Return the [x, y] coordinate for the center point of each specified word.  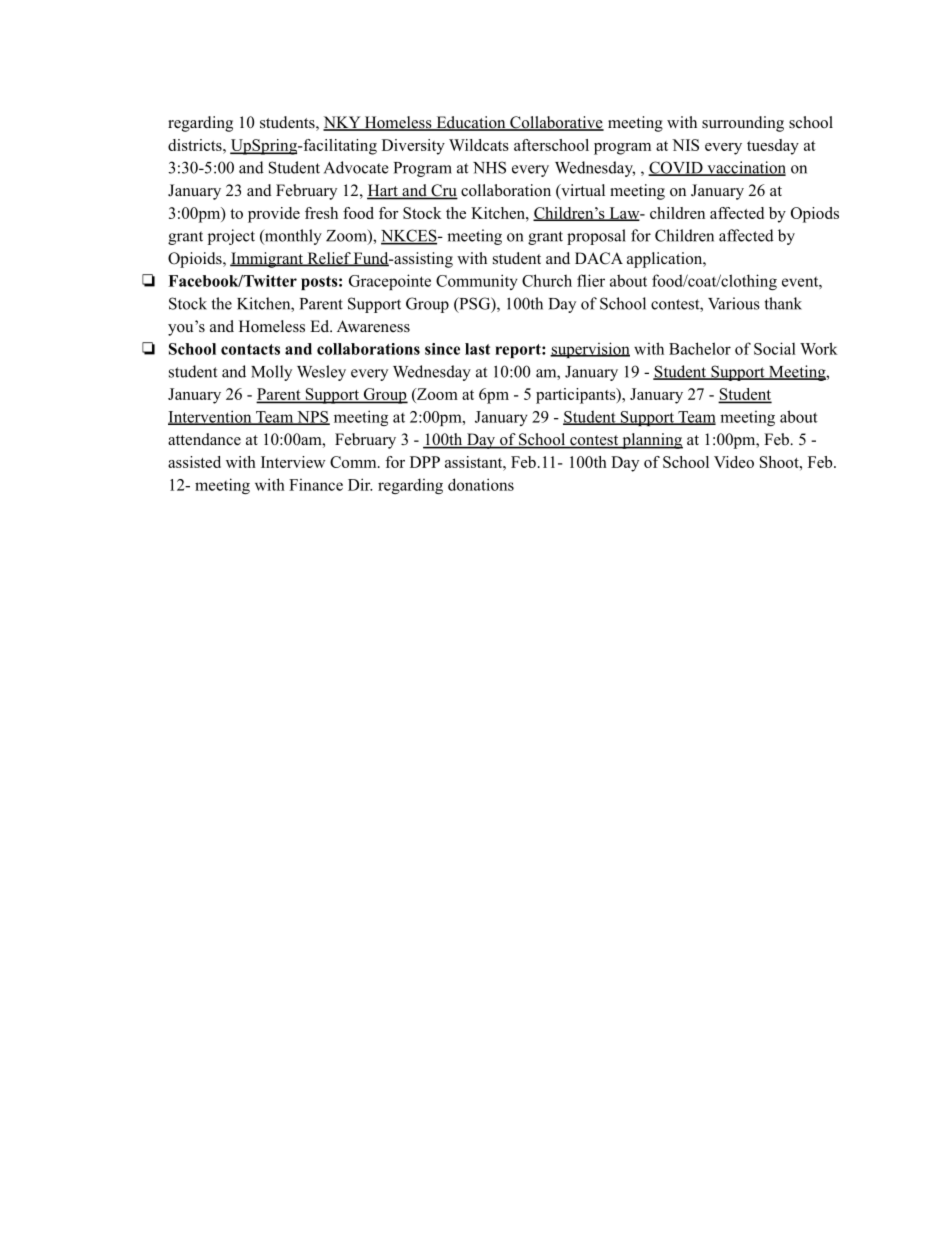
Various [734, 303]
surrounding [743, 124]
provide [274, 215]
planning [651, 441]
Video [734, 462]
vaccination [745, 168]
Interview [293, 462]
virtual [582, 191]
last [477, 349]
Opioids [196, 260]
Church [547, 280]
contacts [250, 349]
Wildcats [479, 145]
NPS [312, 418]
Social [775, 348]
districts [196, 145]
